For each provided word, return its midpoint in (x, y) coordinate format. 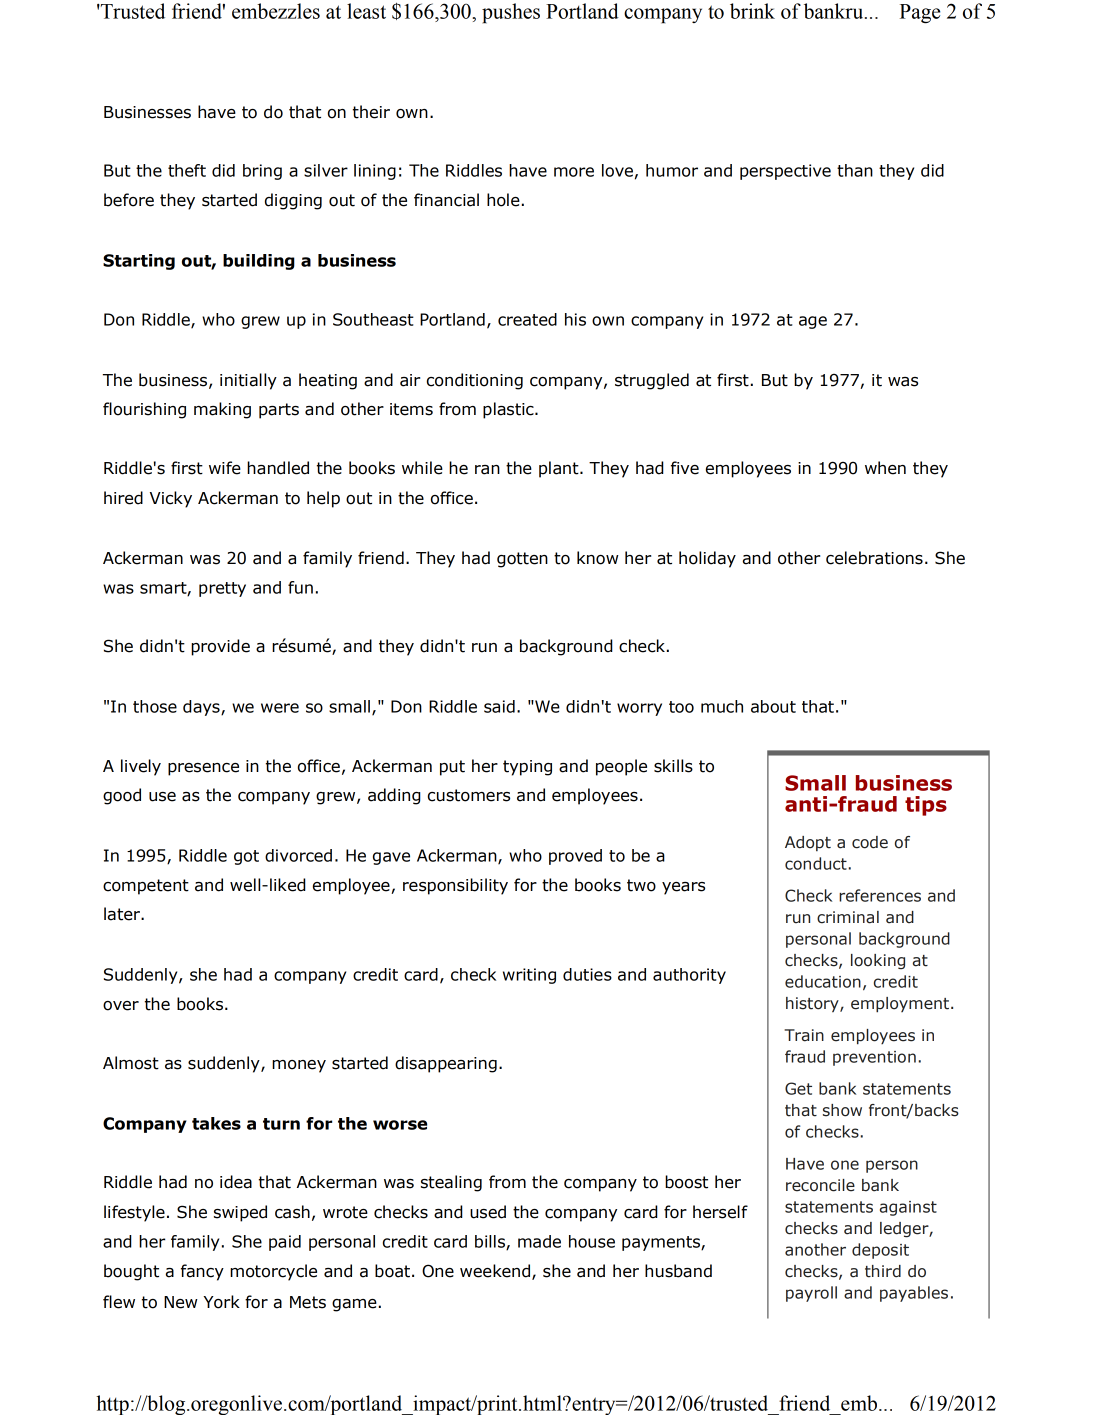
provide (220, 647)
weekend (496, 1272)
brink (752, 11)
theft (187, 170)
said (499, 706)
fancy (202, 1272)
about (773, 706)
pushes (511, 13)
